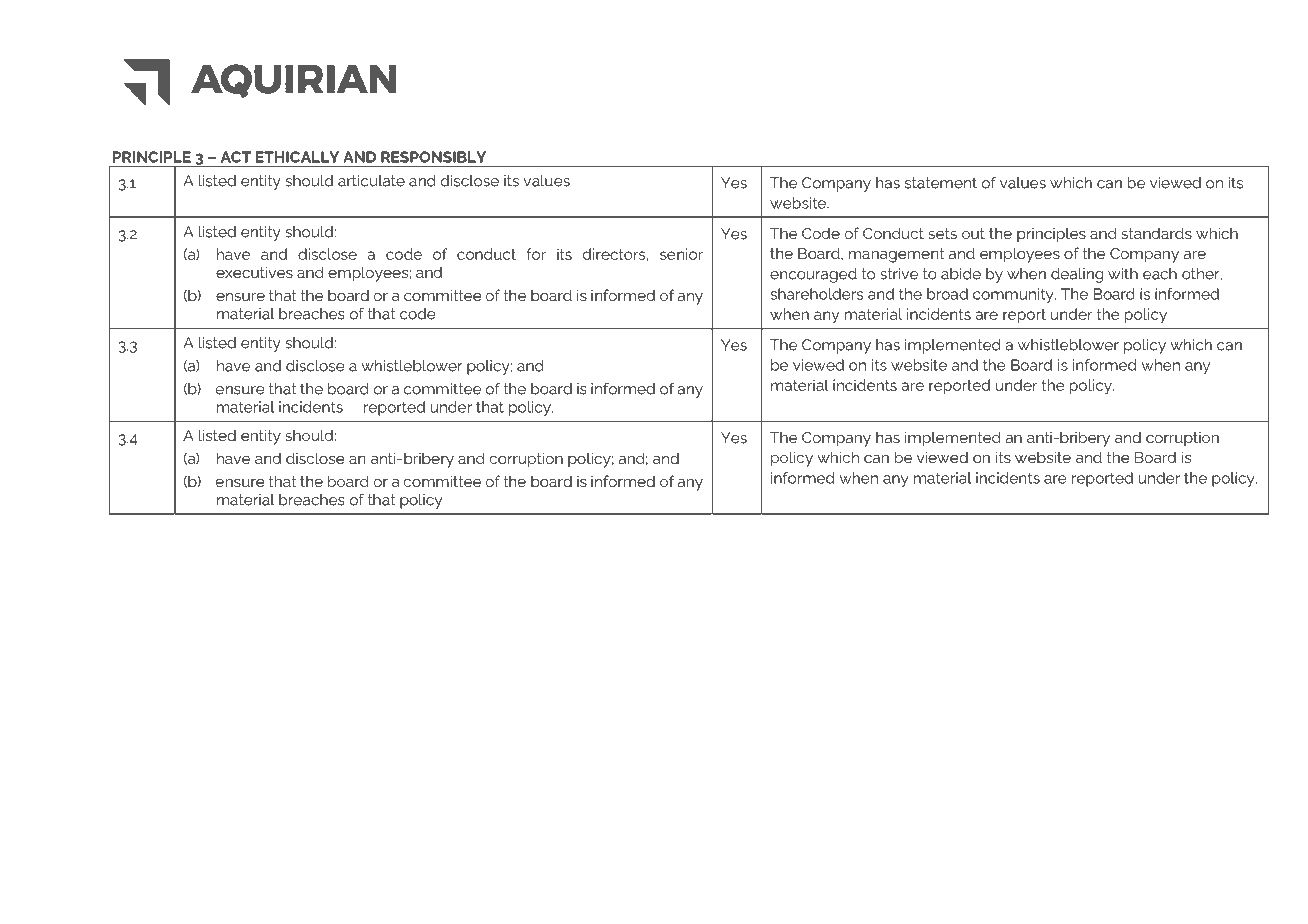 The height and width of the image is (924, 1308). I want to click on ETHICALLY, so click(297, 157).
